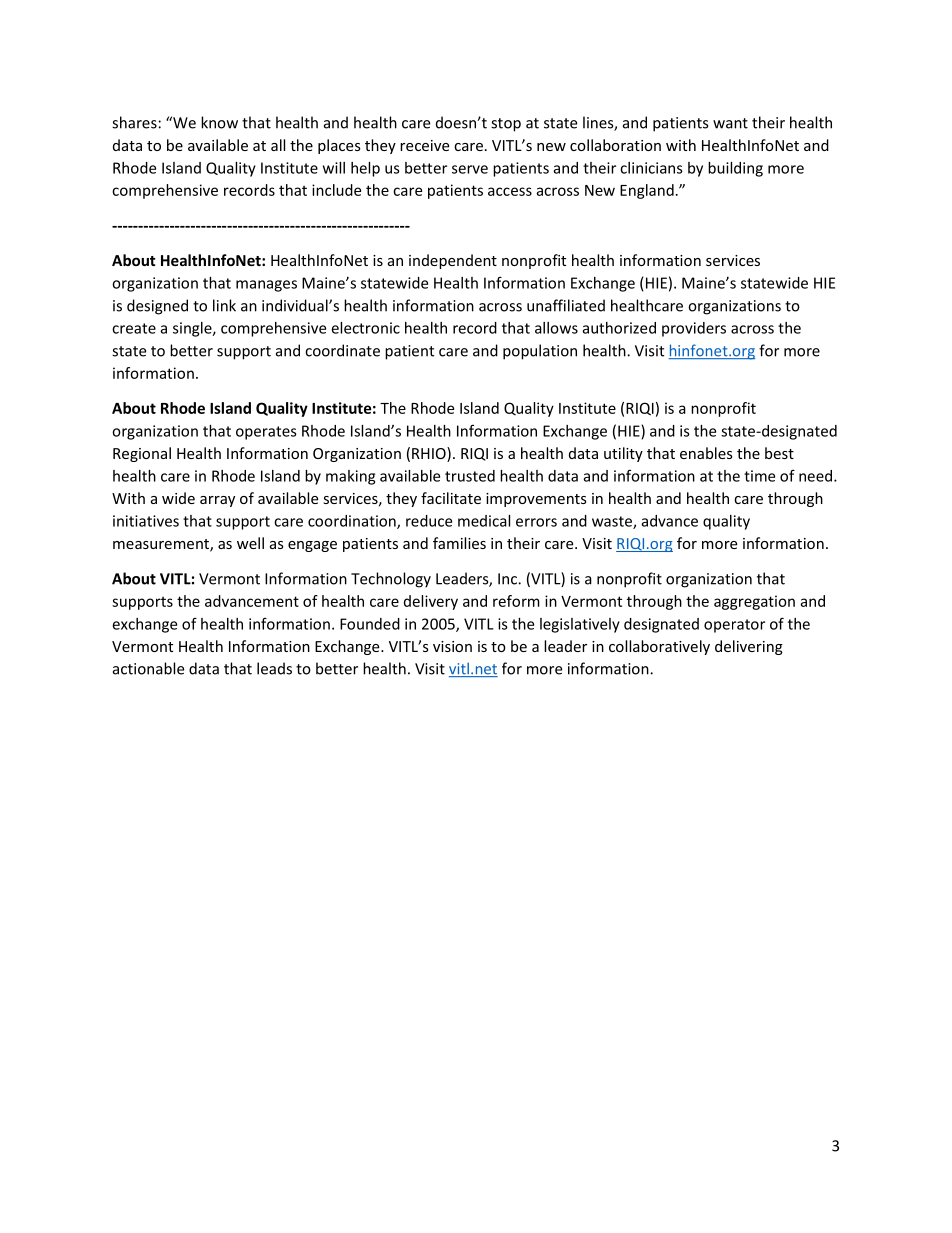 This screenshot has width=952, height=1233. What do you see at coordinates (730, 123) in the screenshot?
I see `want` at bounding box center [730, 123].
